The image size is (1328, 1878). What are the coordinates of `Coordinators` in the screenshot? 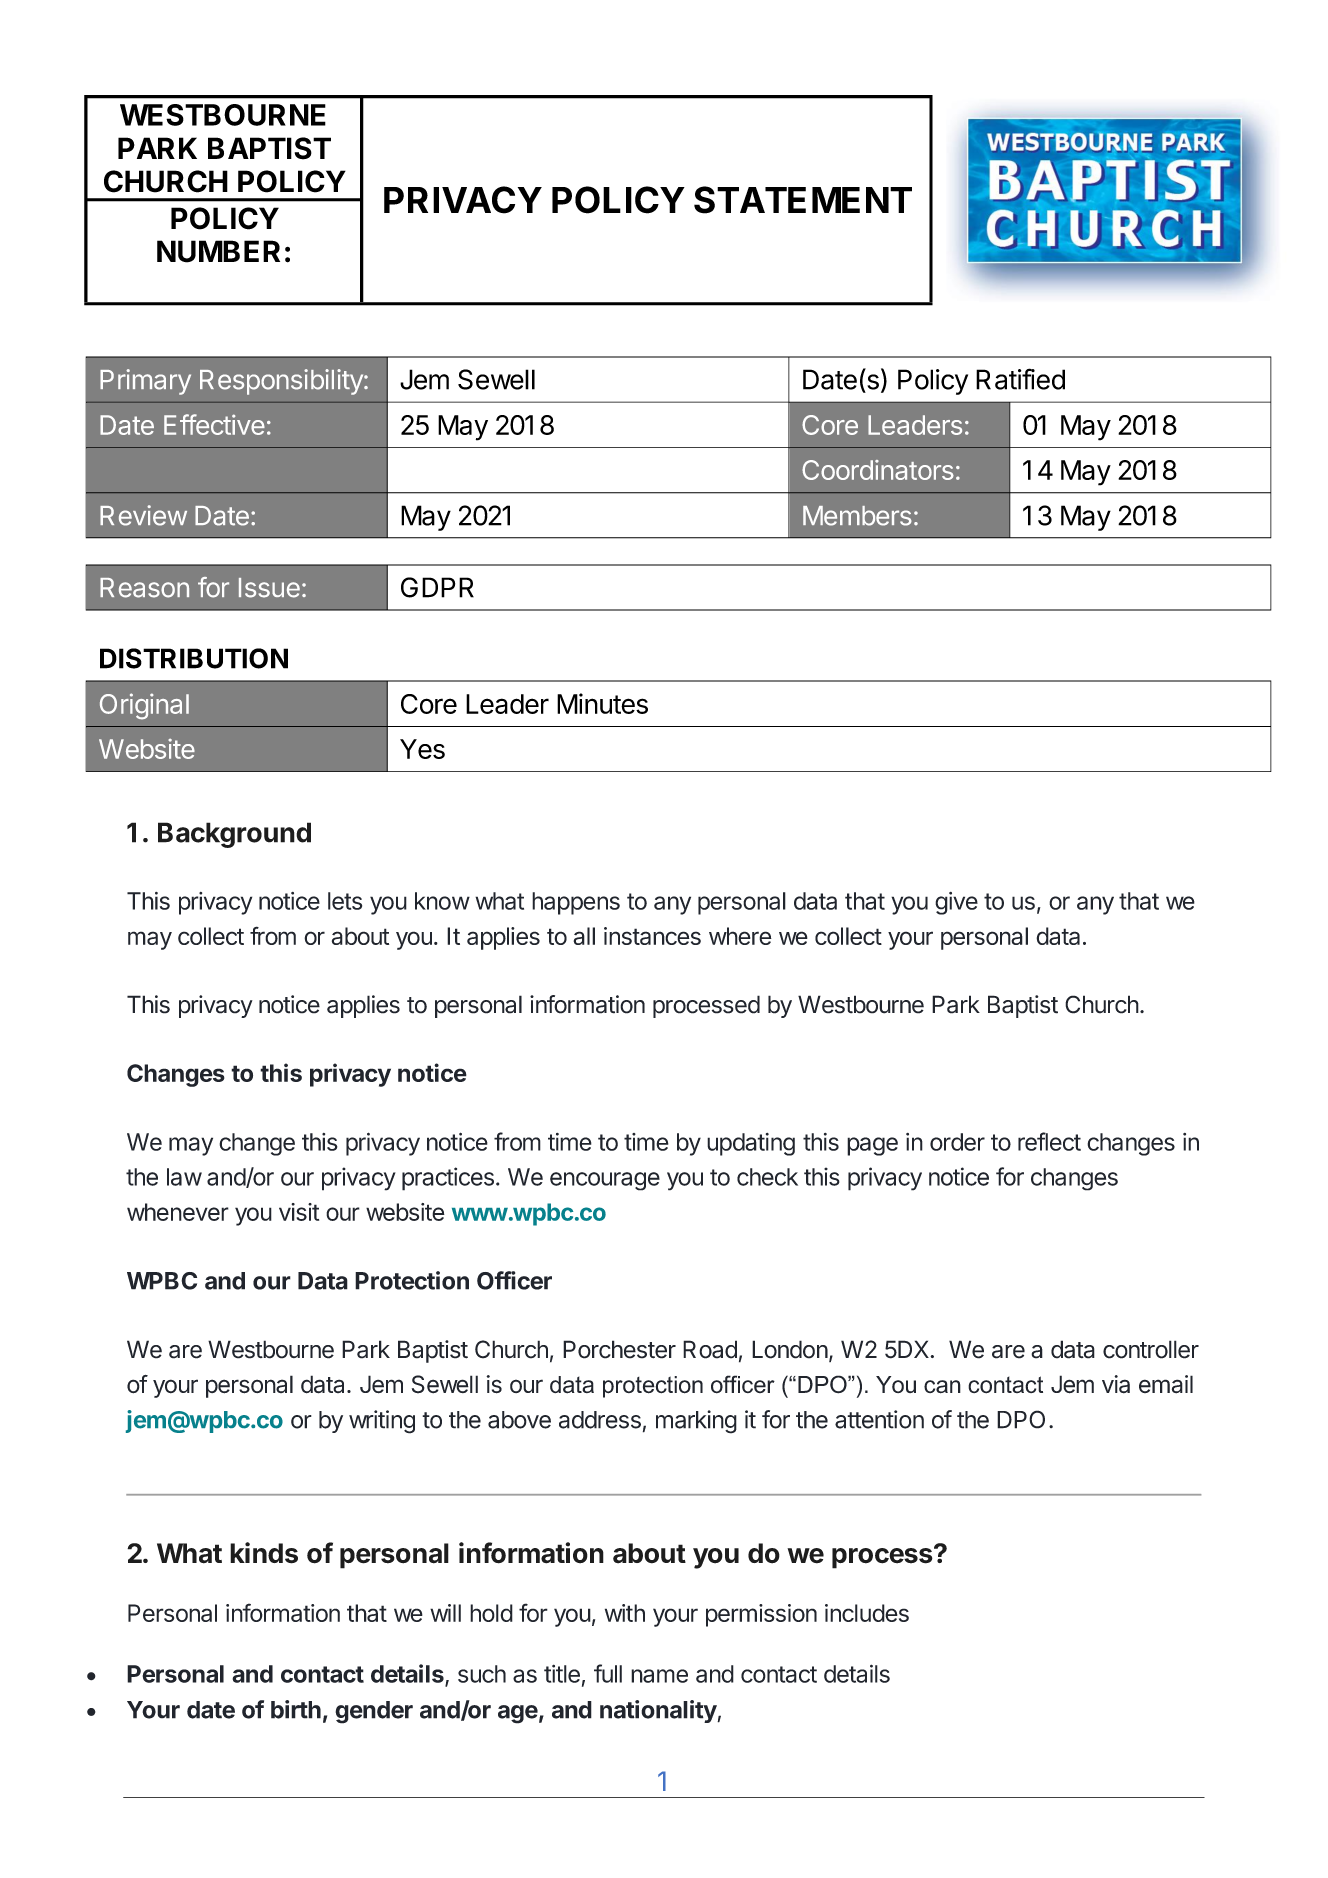 It's located at (878, 470).
